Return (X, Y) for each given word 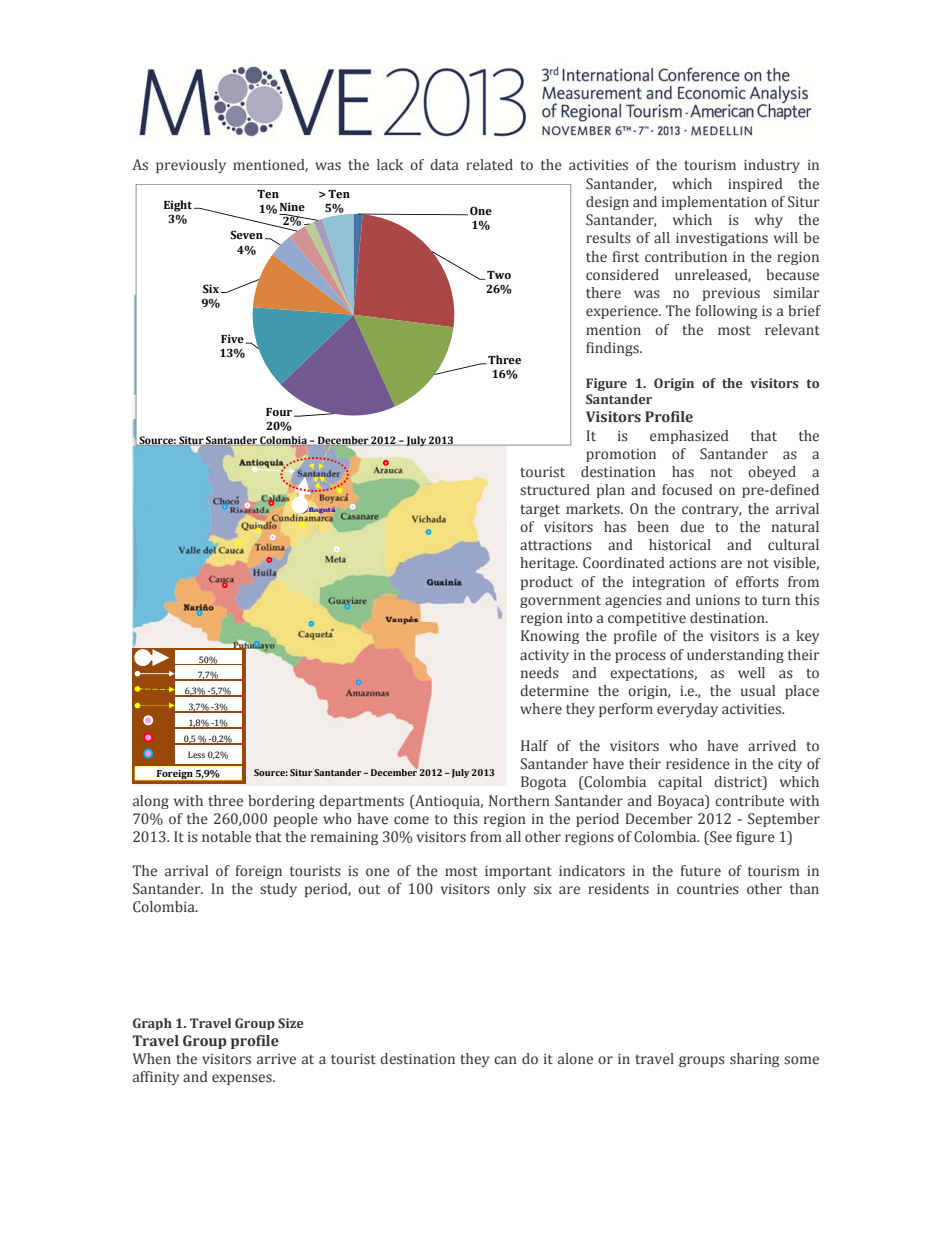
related (489, 165)
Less (196, 754)
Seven (246, 234)
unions (718, 600)
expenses (243, 1079)
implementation (714, 203)
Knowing (550, 637)
